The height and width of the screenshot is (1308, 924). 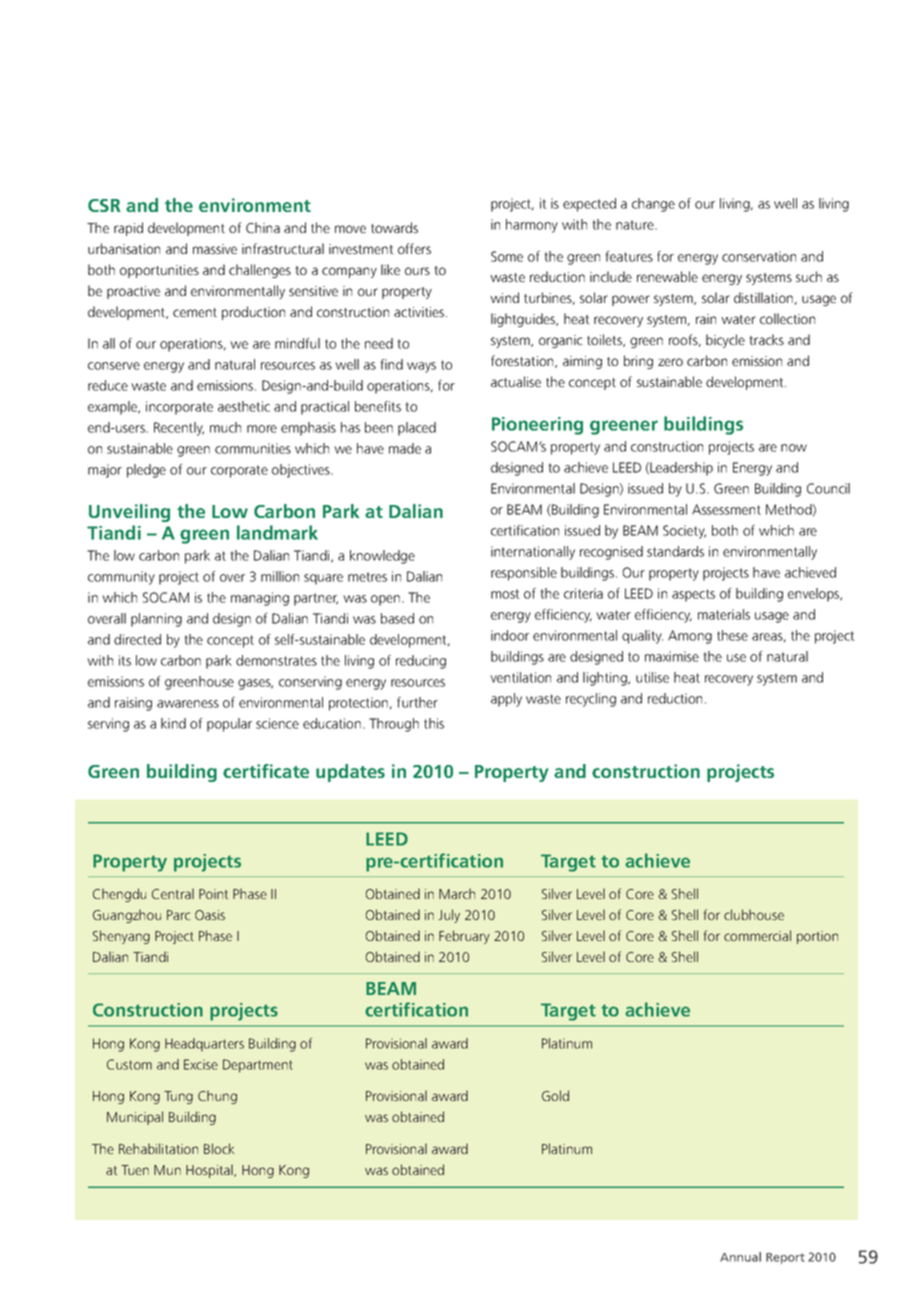 I want to click on Hospital, so click(x=210, y=1171).
